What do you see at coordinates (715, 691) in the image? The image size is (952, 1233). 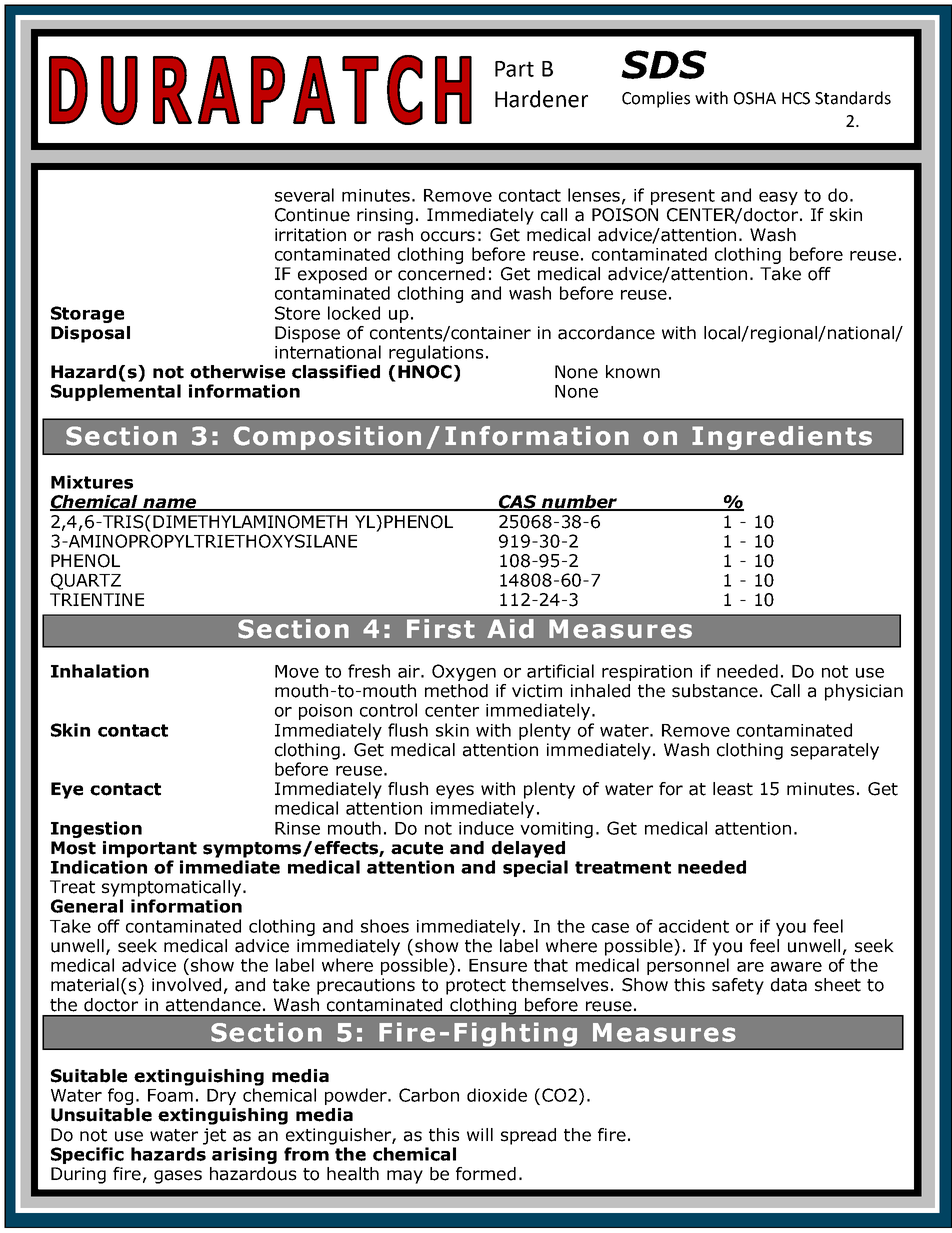 I see `substance` at bounding box center [715, 691].
